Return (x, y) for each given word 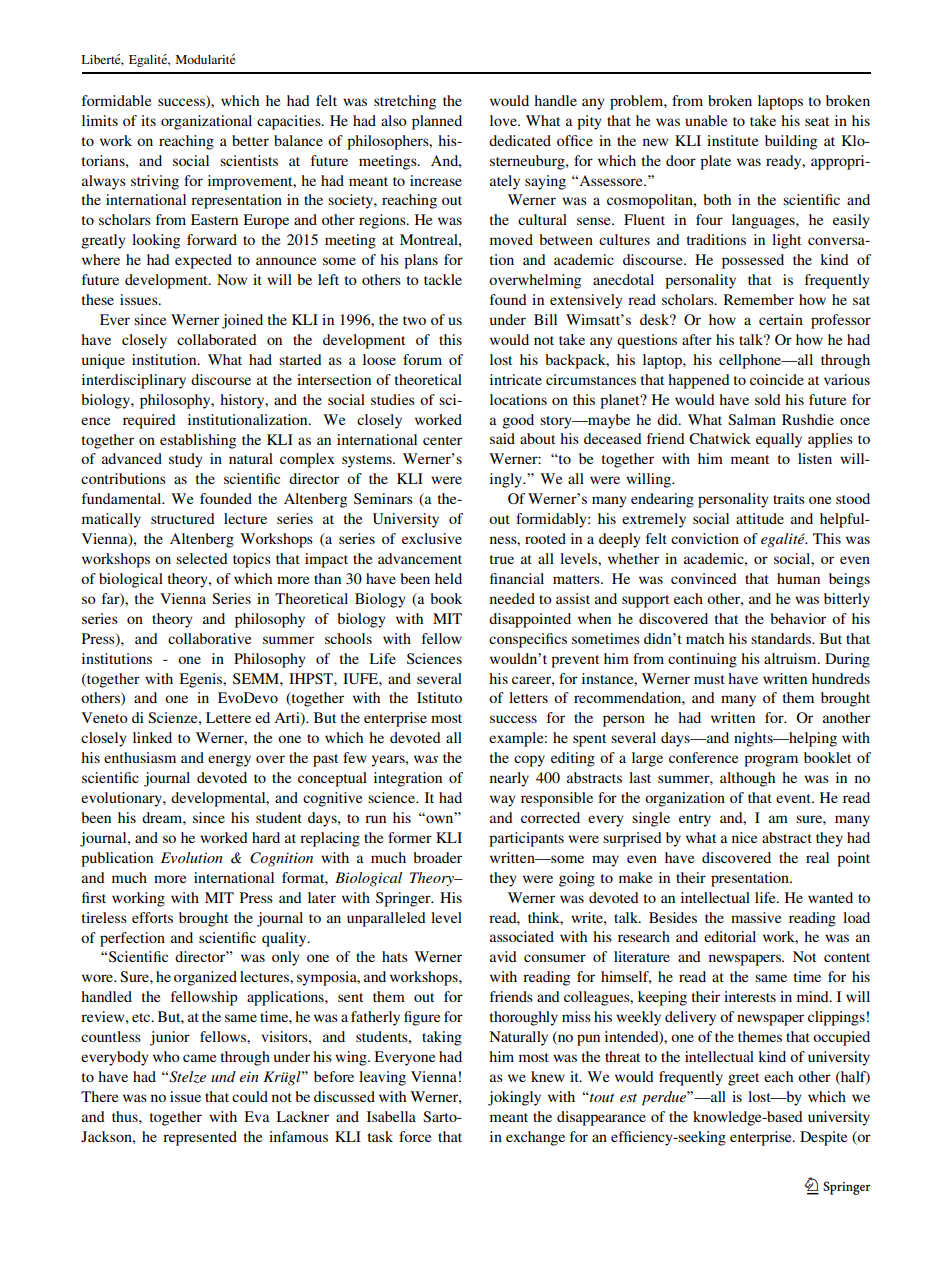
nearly (509, 779)
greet (743, 1079)
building (791, 142)
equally (779, 440)
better (250, 140)
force (415, 1136)
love (504, 120)
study (186, 460)
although (747, 779)
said (502, 438)
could (250, 1096)
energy (229, 761)
